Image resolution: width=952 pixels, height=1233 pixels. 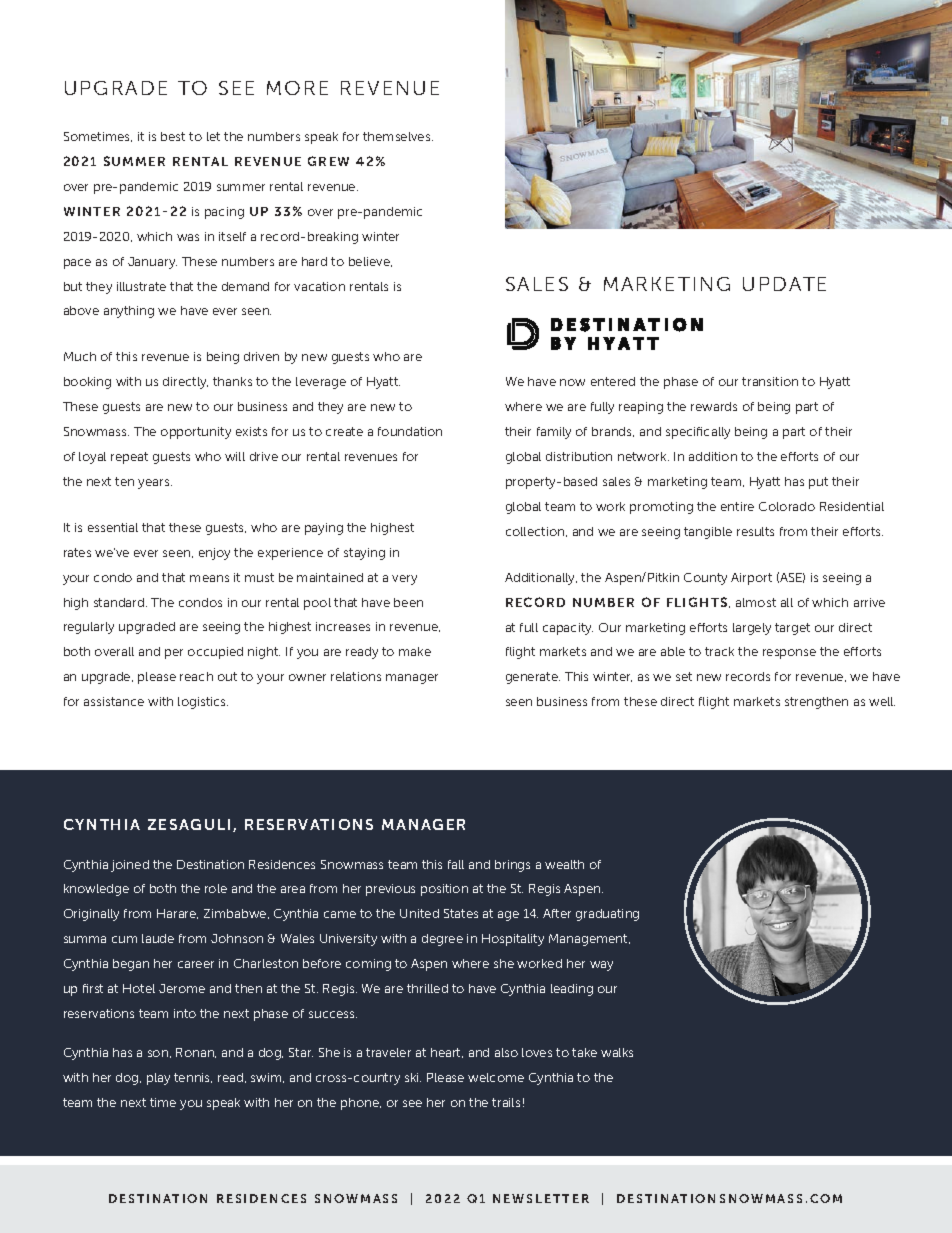 I want to click on years, so click(x=155, y=484).
